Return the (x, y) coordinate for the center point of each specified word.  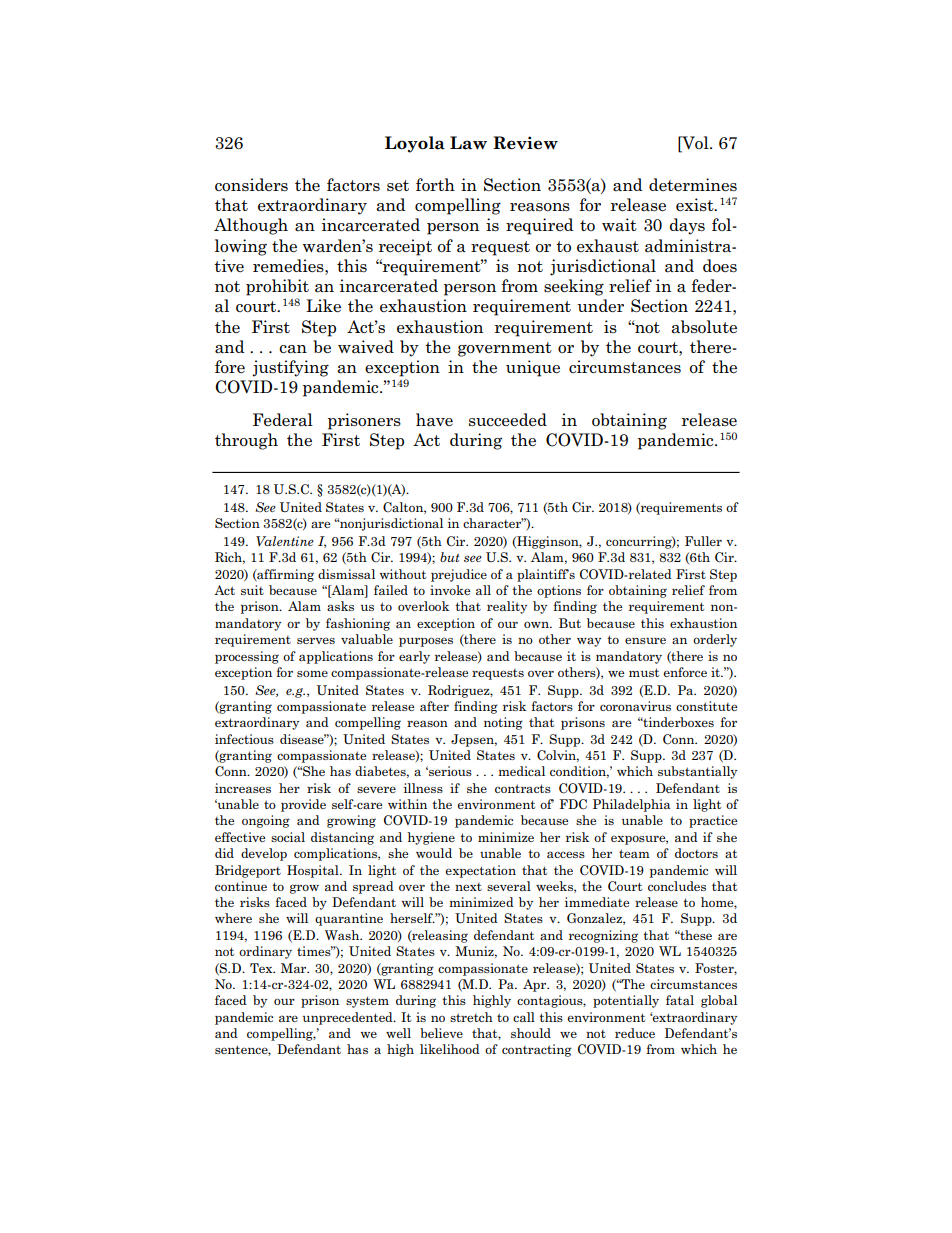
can (293, 349)
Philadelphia (631, 805)
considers (251, 185)
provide (303, 805)
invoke (450, 590)
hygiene (431, 838)
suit (252, 590)
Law (468, 143)
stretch (471, 1017)
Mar (295, 968)
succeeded (508, 420)
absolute (704, 327)
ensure (645, 640)
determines (693, 185)
